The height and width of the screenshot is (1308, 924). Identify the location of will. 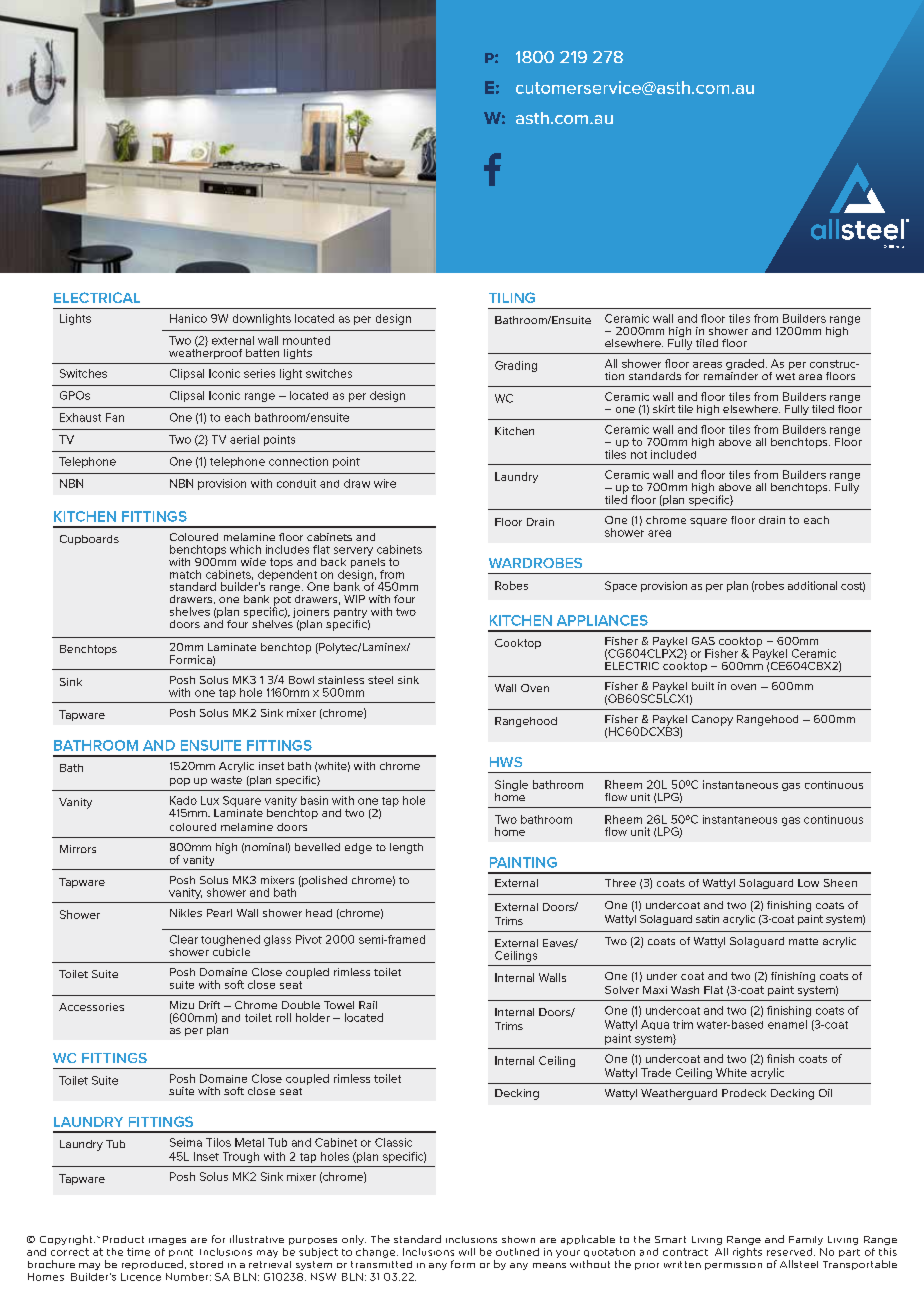
(467, 1252).
